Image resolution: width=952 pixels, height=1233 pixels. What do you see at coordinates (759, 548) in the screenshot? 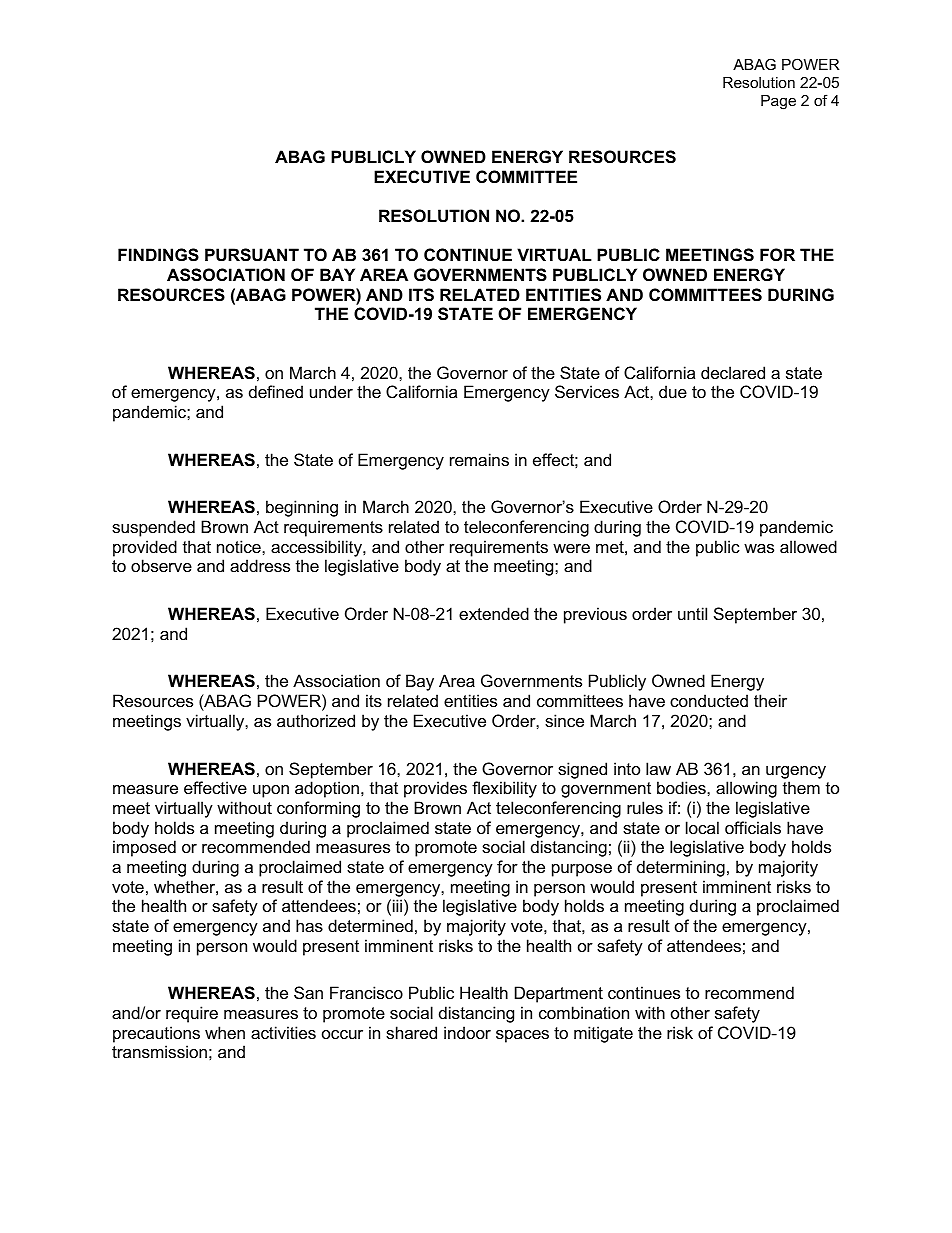
I see `was` at bounding box center [759, 548].
